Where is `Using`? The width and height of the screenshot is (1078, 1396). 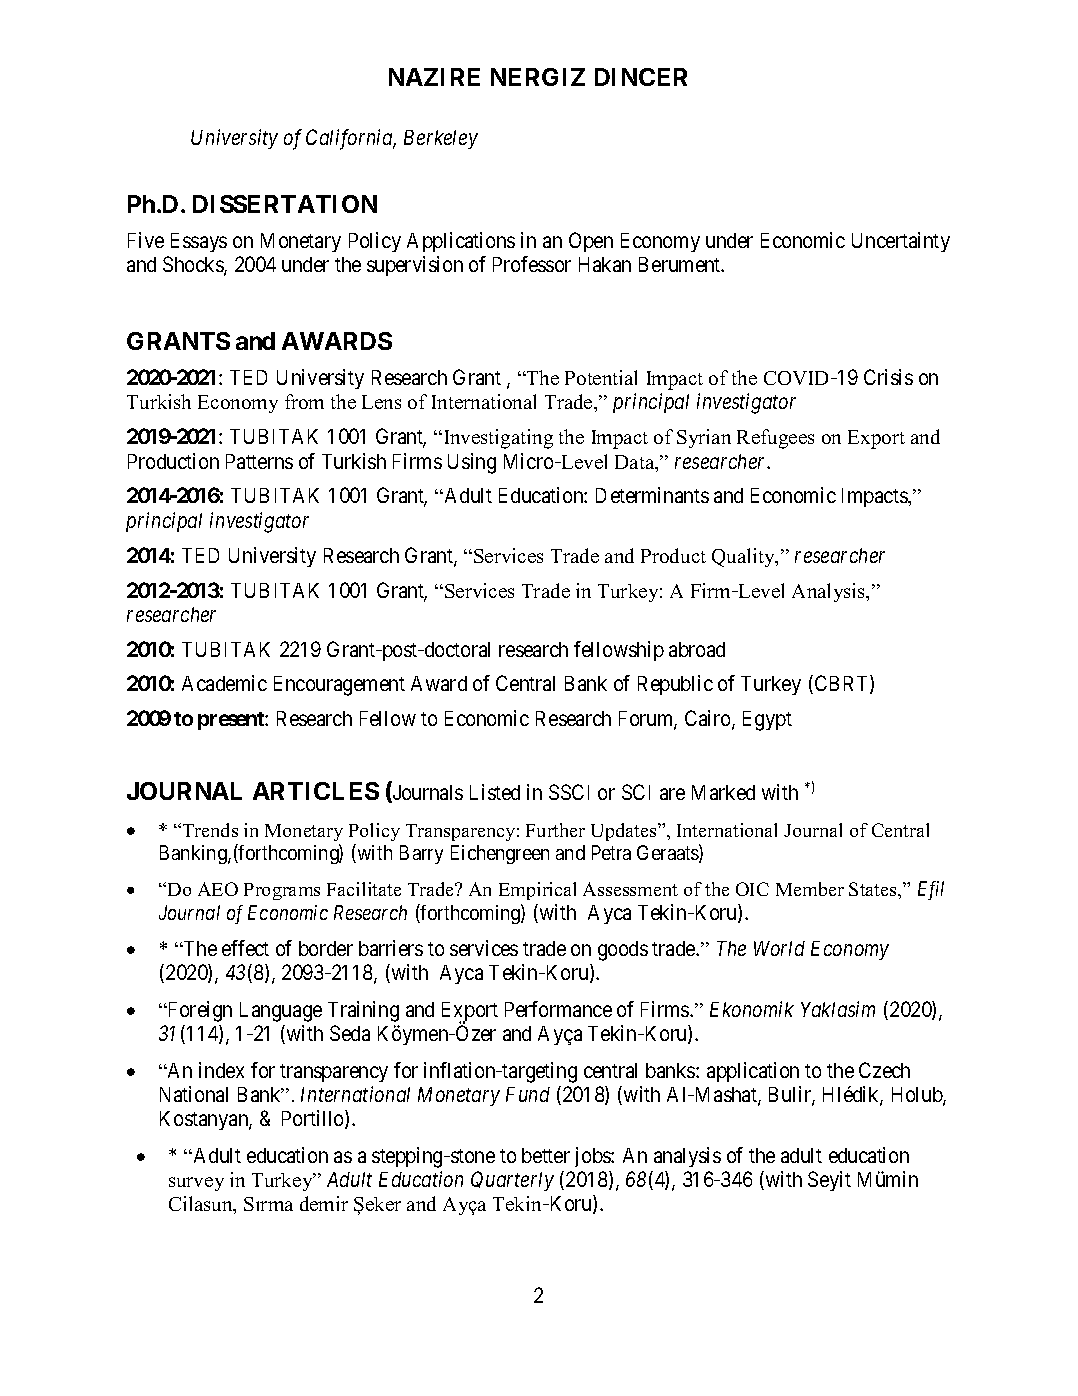 Using is located at coordinates (472, 463).
